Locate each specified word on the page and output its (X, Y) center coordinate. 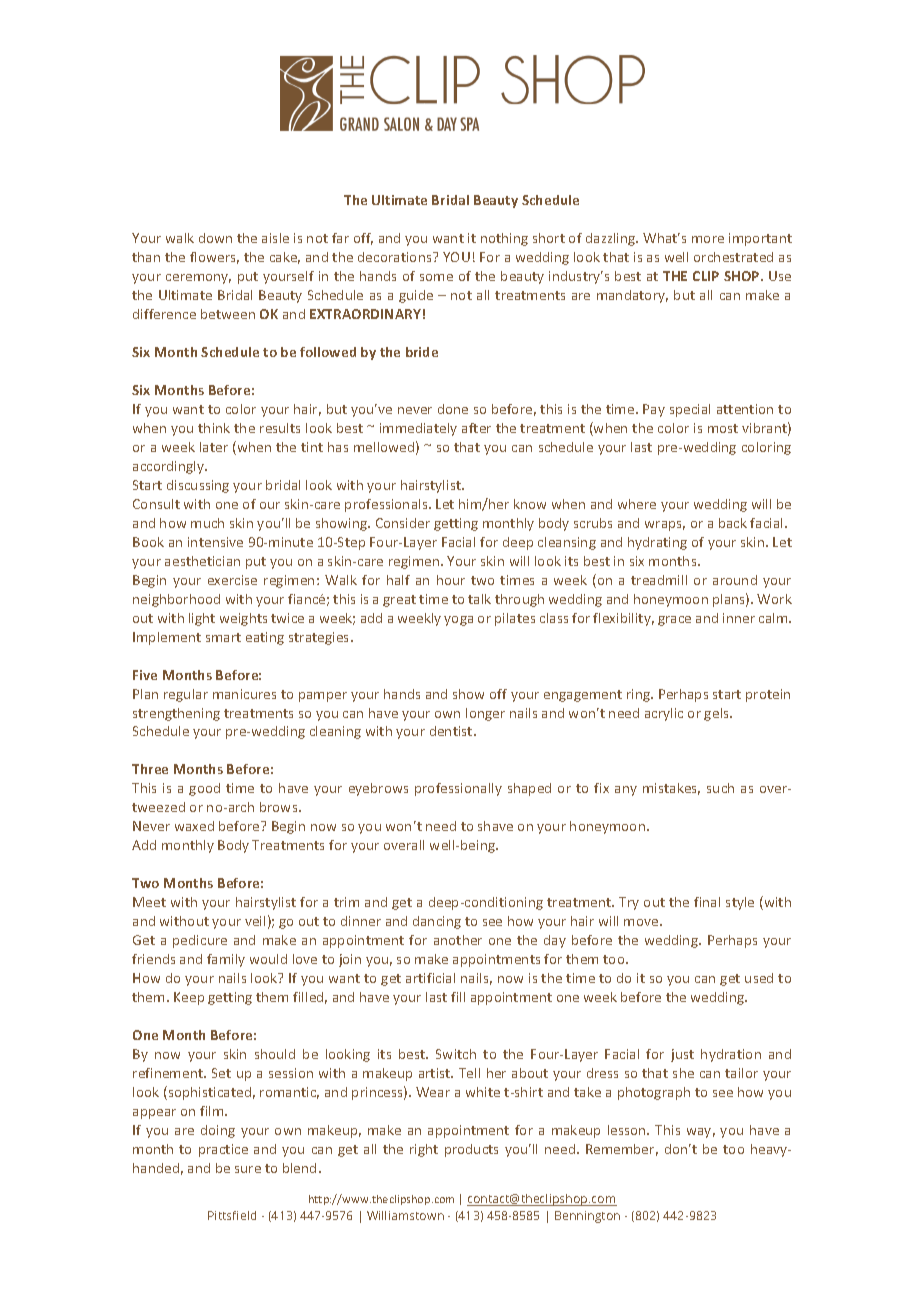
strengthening (176, 714)
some (436, 277)
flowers (214, 258)
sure (248, 1169)
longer (485, 714)
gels (717, 714)
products (471, 1150)
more (708, 239)
